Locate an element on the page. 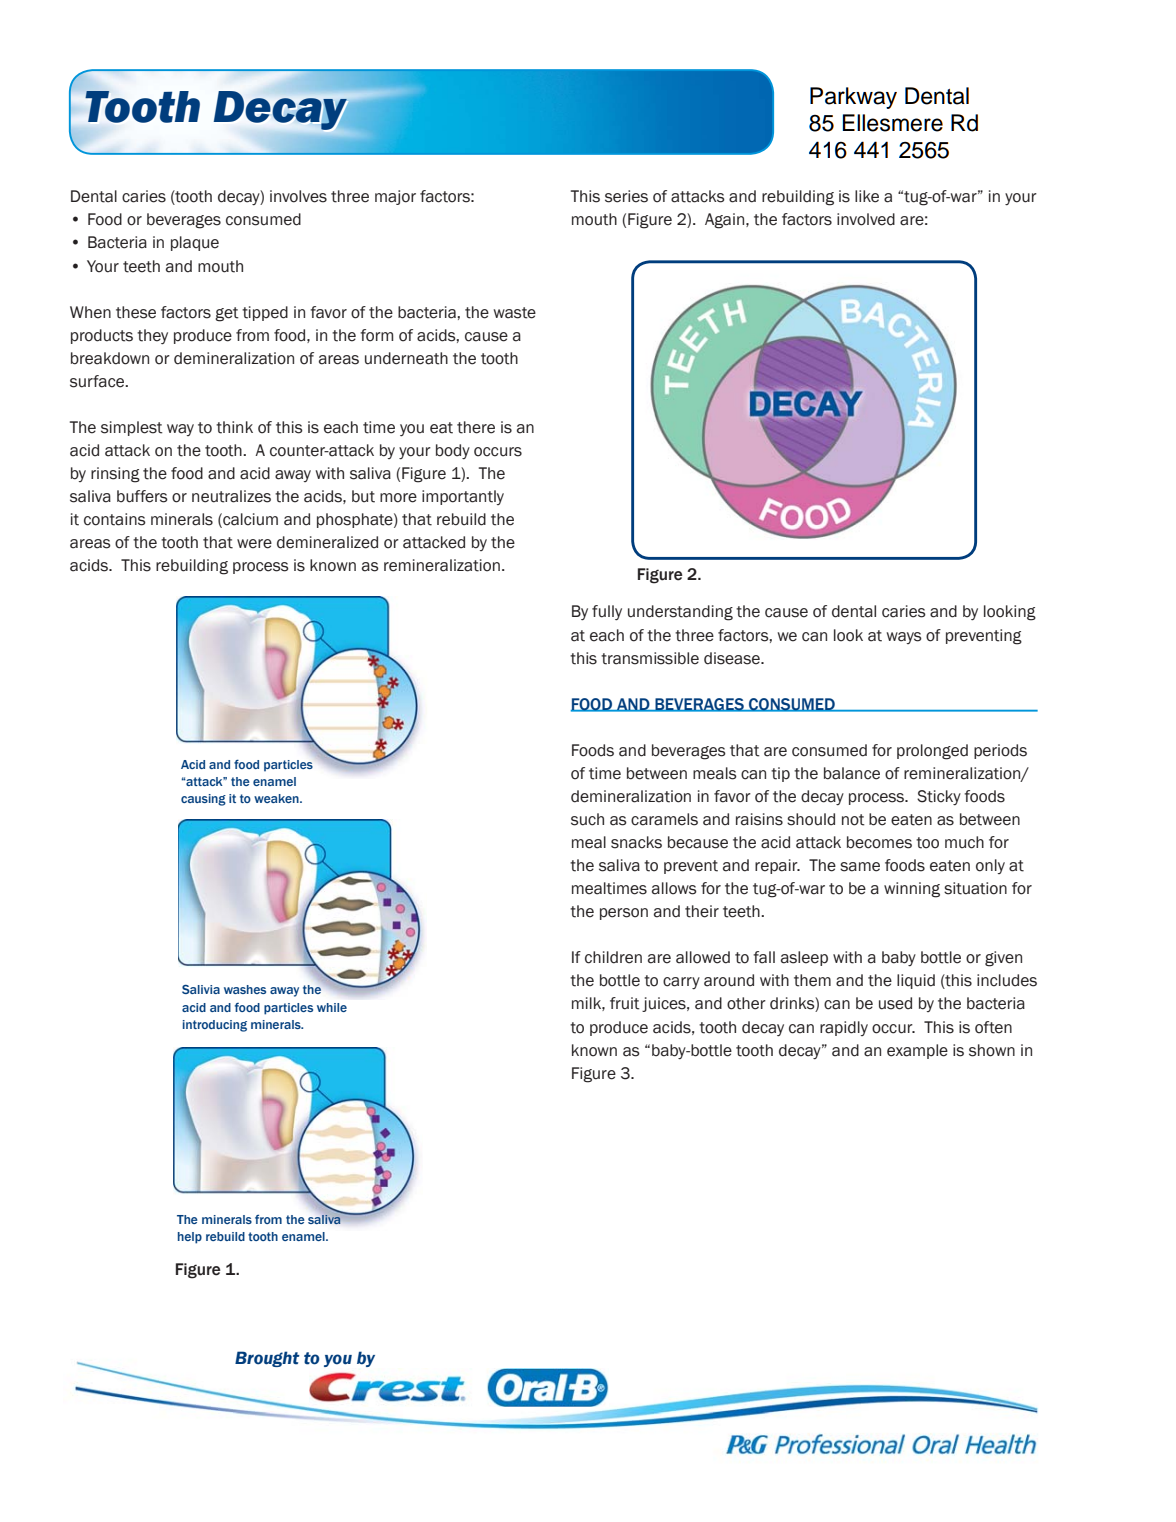 The height and width of the document is (1522, 1176). Brought is located at coordinates (267, 1359).
